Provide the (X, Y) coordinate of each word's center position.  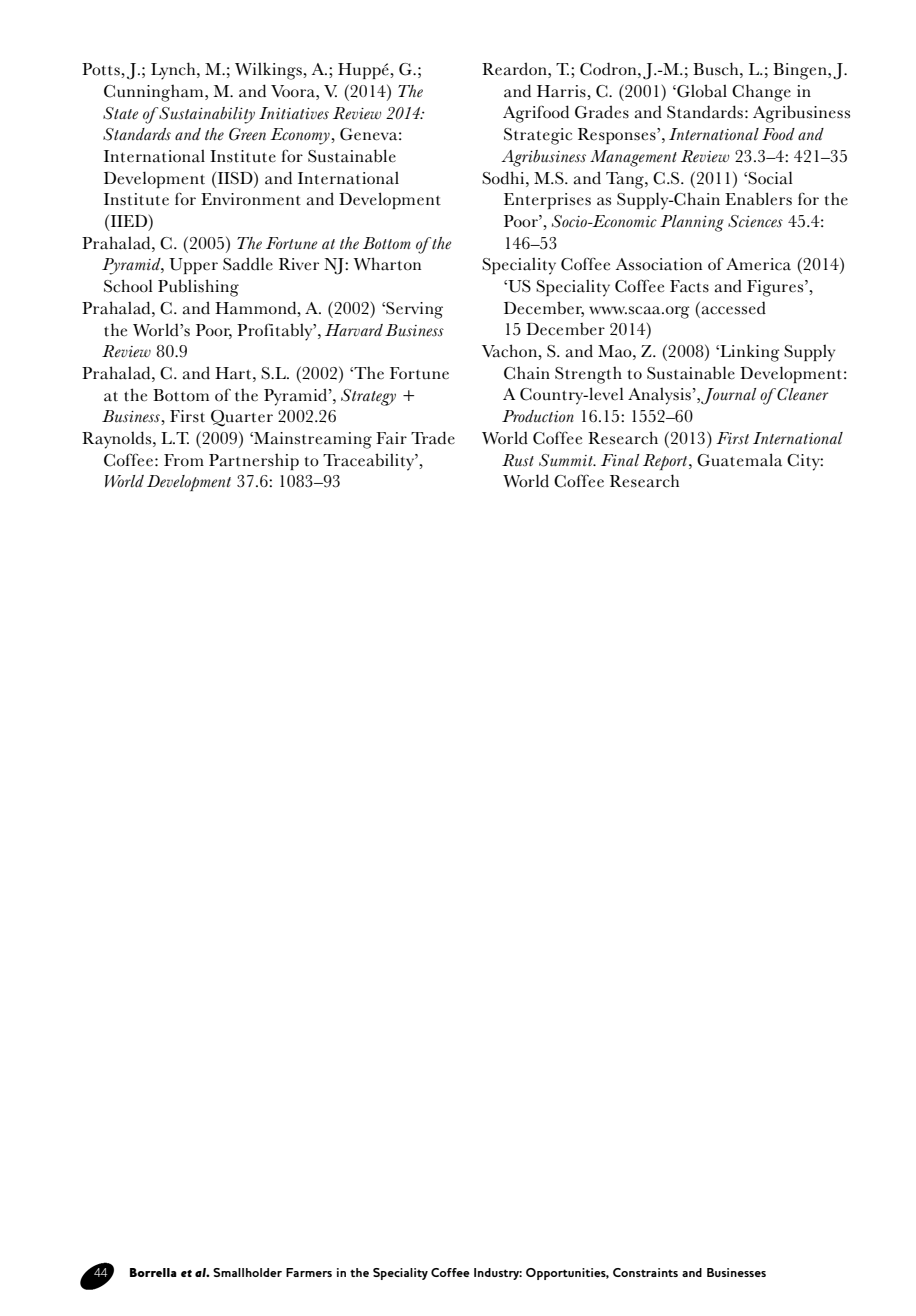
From (184, 460)
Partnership (254, 461)
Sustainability (207, 115)
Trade (433, 438)
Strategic (538, 136)
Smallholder (247, 1272)
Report (666, 462)
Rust (518, 460)
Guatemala (739, 460)
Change (761, 93)
